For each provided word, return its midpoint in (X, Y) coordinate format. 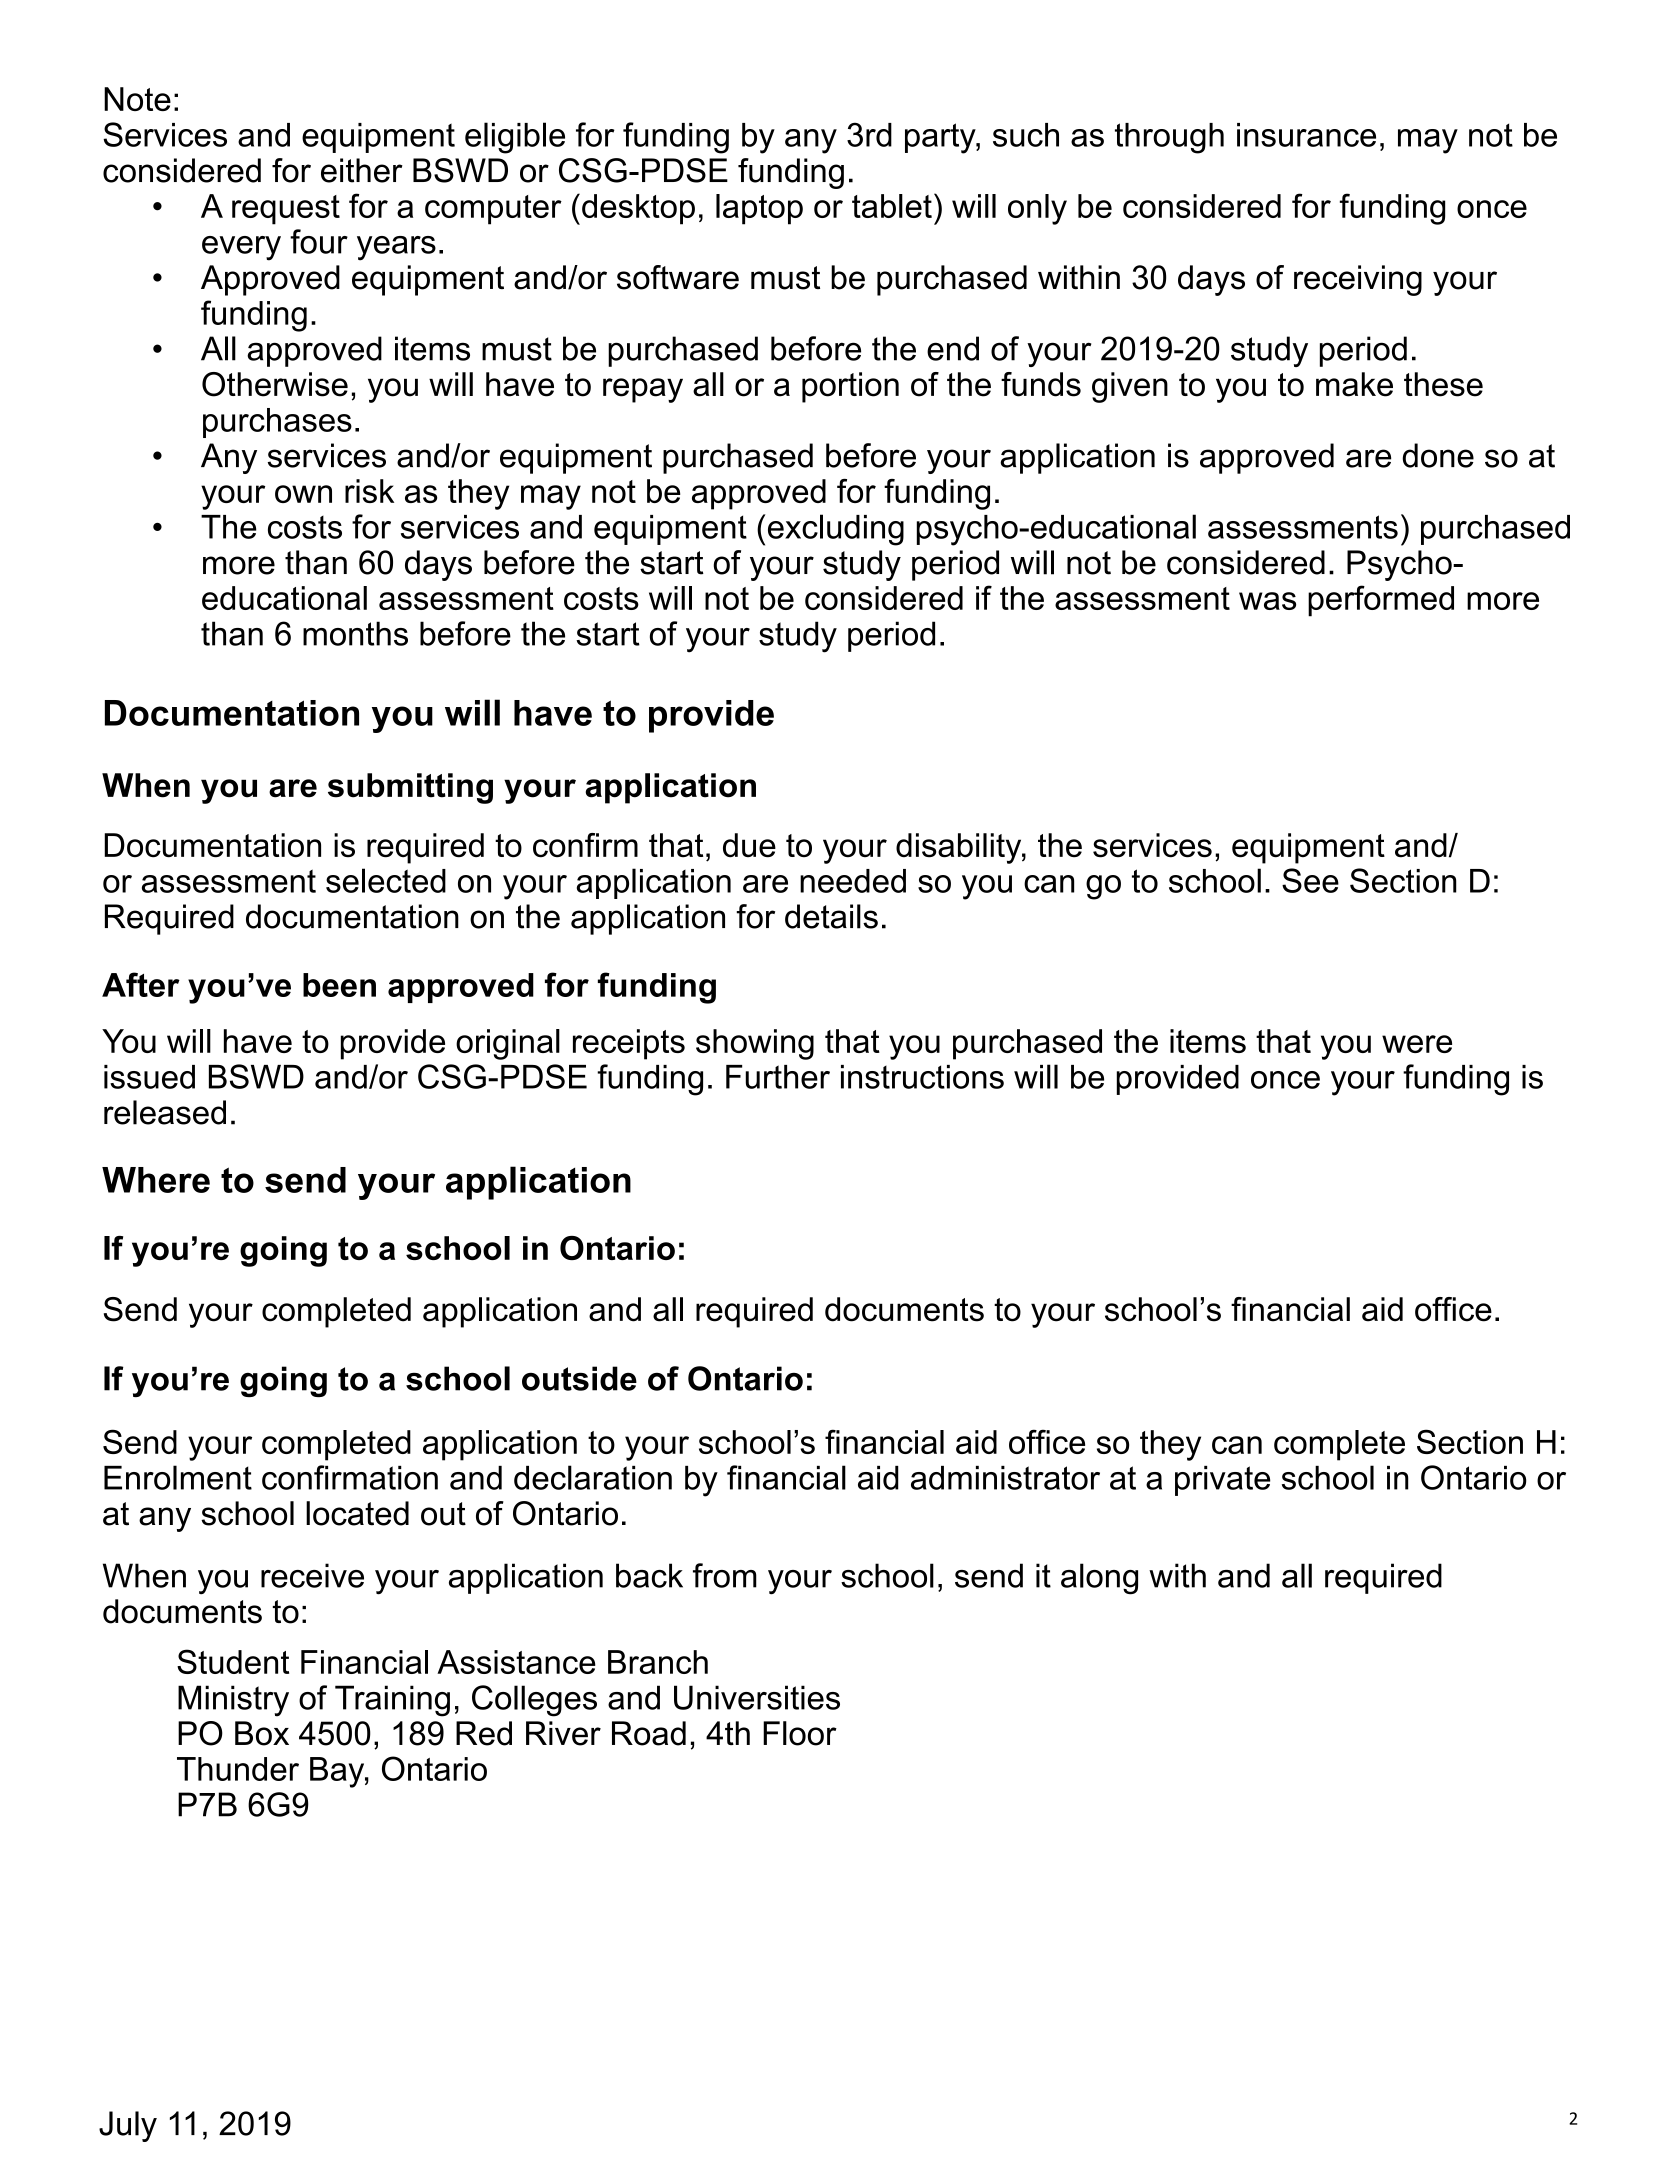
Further (778, 1077)
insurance (1306, 135)
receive (312, 1575)
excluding (834, 530)
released (165, 1112)
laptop (759, 209)
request (286, 210)
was (1267, 601)
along (1099, 1579)
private (1223, 1481)
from (725, 1575)
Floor (800, 1733)
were (1417, 1044)
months (355, 633)
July (128, 2126)
